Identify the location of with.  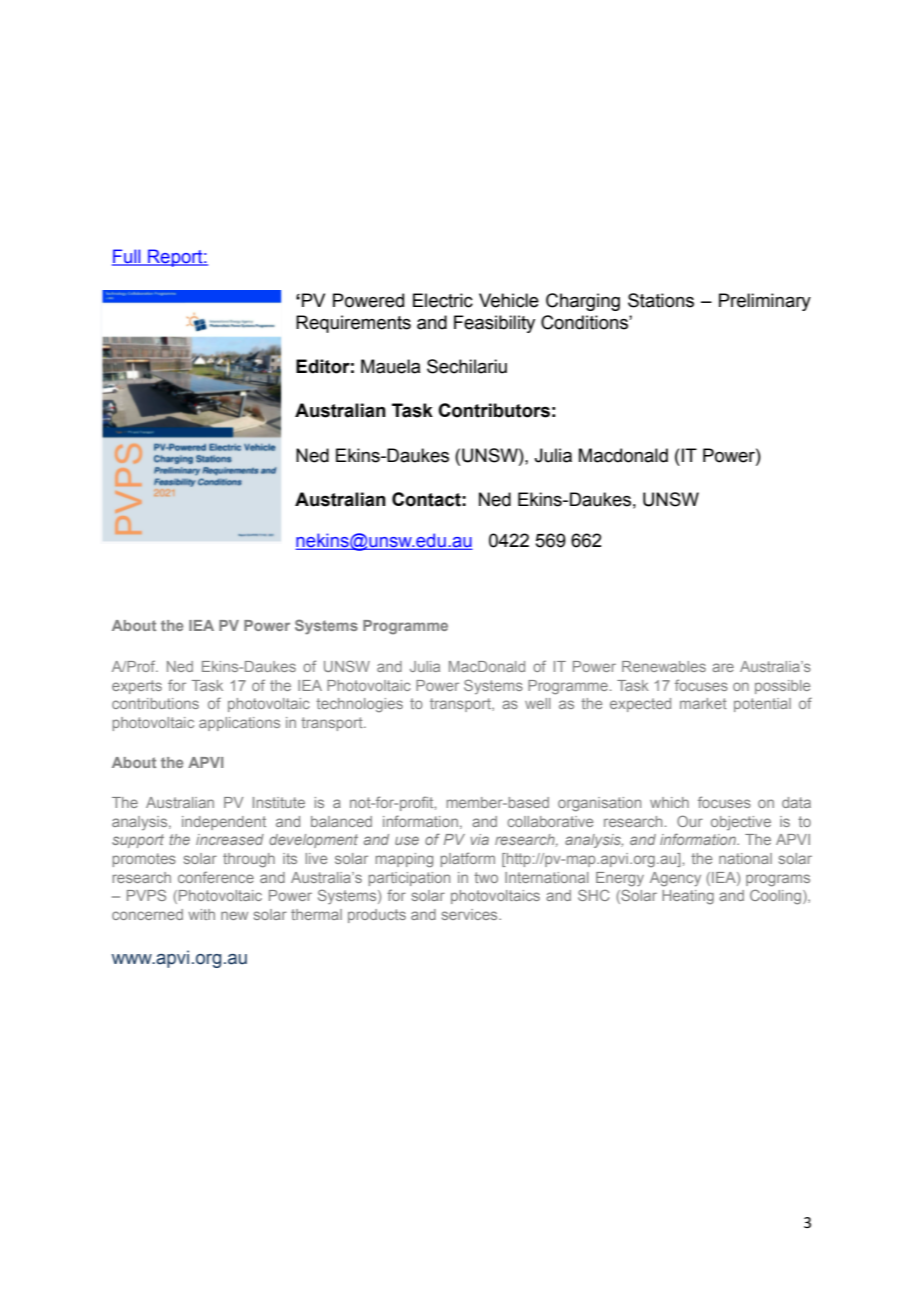
(201, 914).
